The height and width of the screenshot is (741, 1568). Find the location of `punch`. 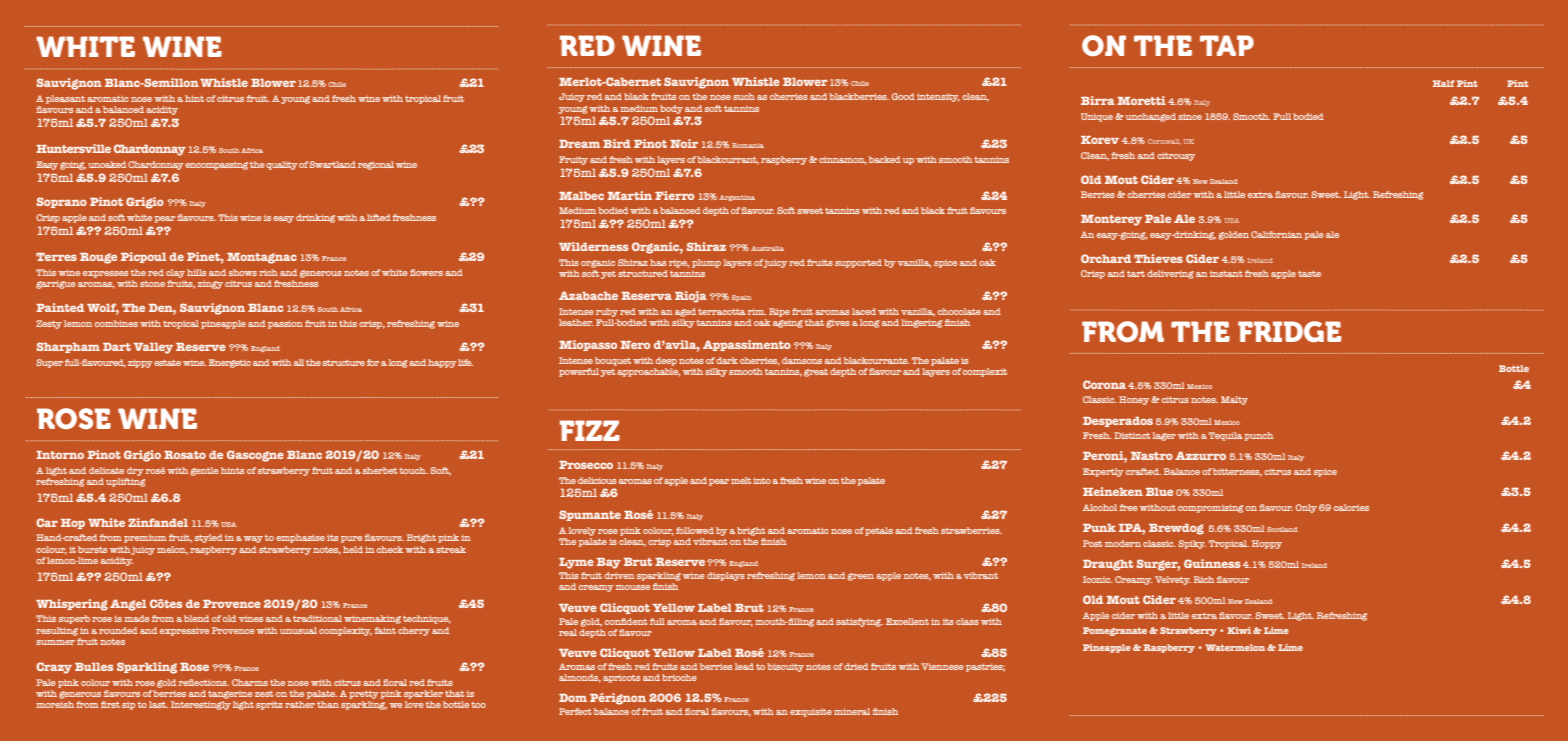

punch is located at coordinates (1259, 436).
